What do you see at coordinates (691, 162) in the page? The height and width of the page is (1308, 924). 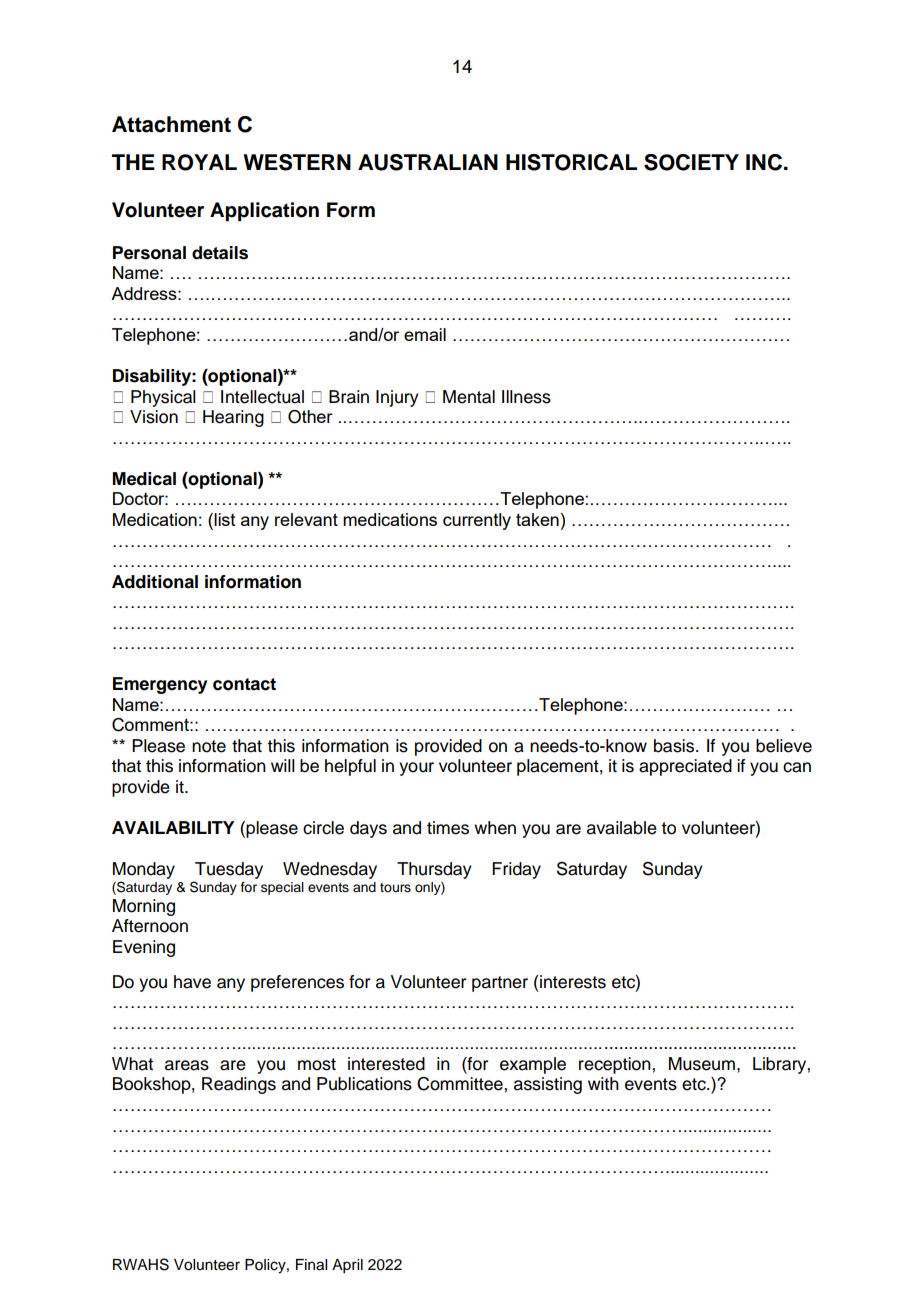 I see `SOCIETY` at bounding box center [691, 162].
